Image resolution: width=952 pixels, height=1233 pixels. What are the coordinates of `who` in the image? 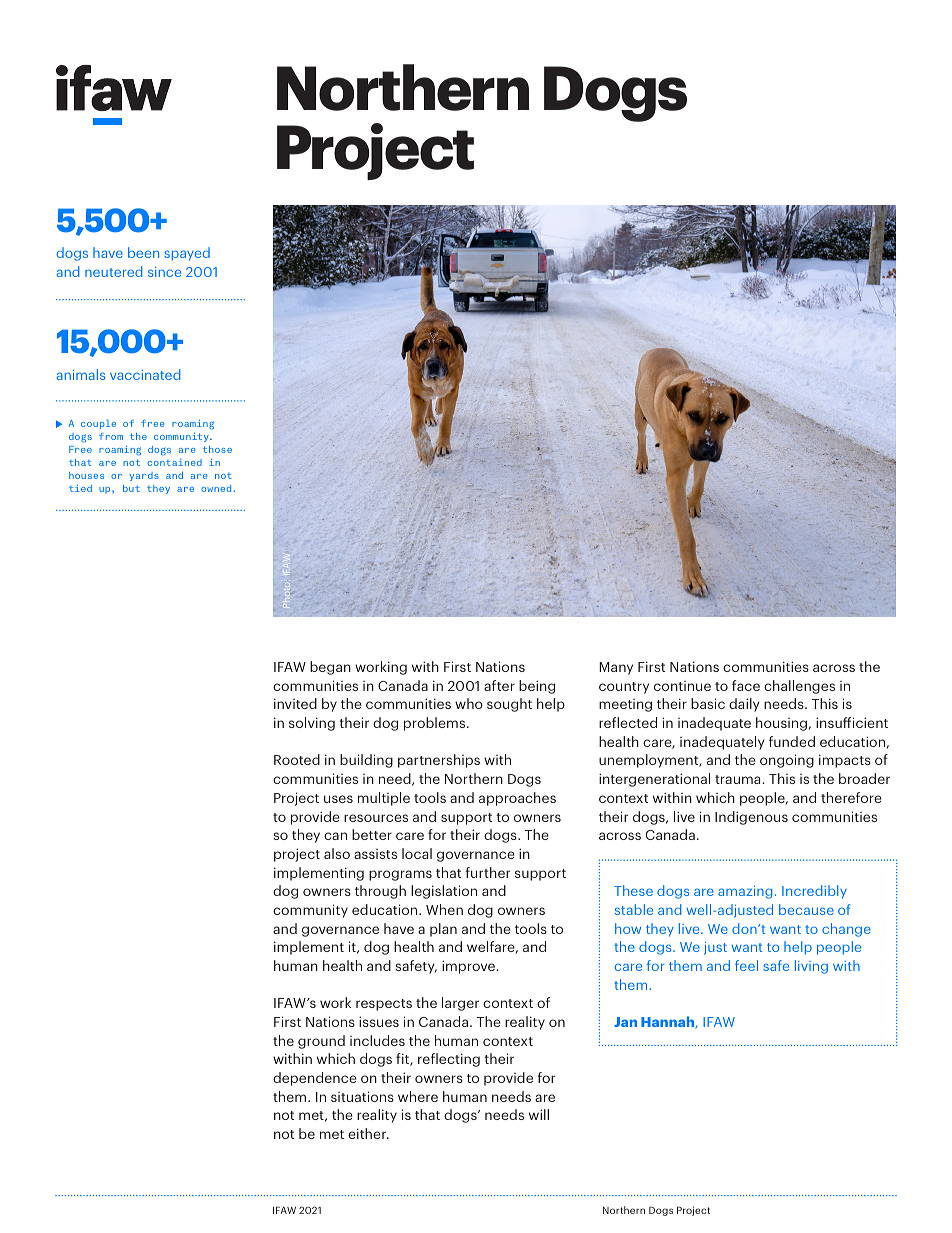 It's located at (469, 703).
